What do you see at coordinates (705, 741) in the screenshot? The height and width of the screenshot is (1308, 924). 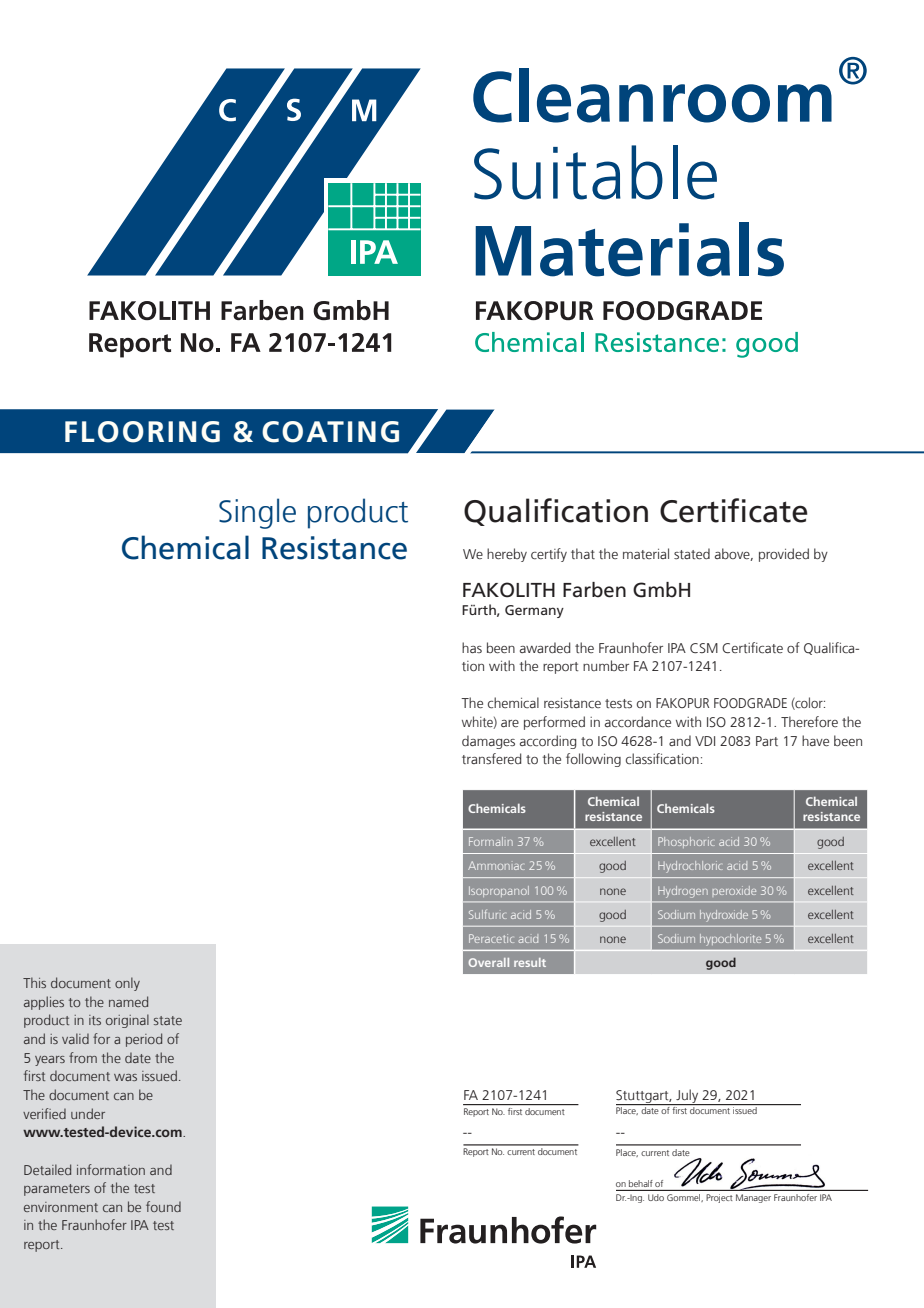 I see `VDI` at bounding box center [705, 741].
